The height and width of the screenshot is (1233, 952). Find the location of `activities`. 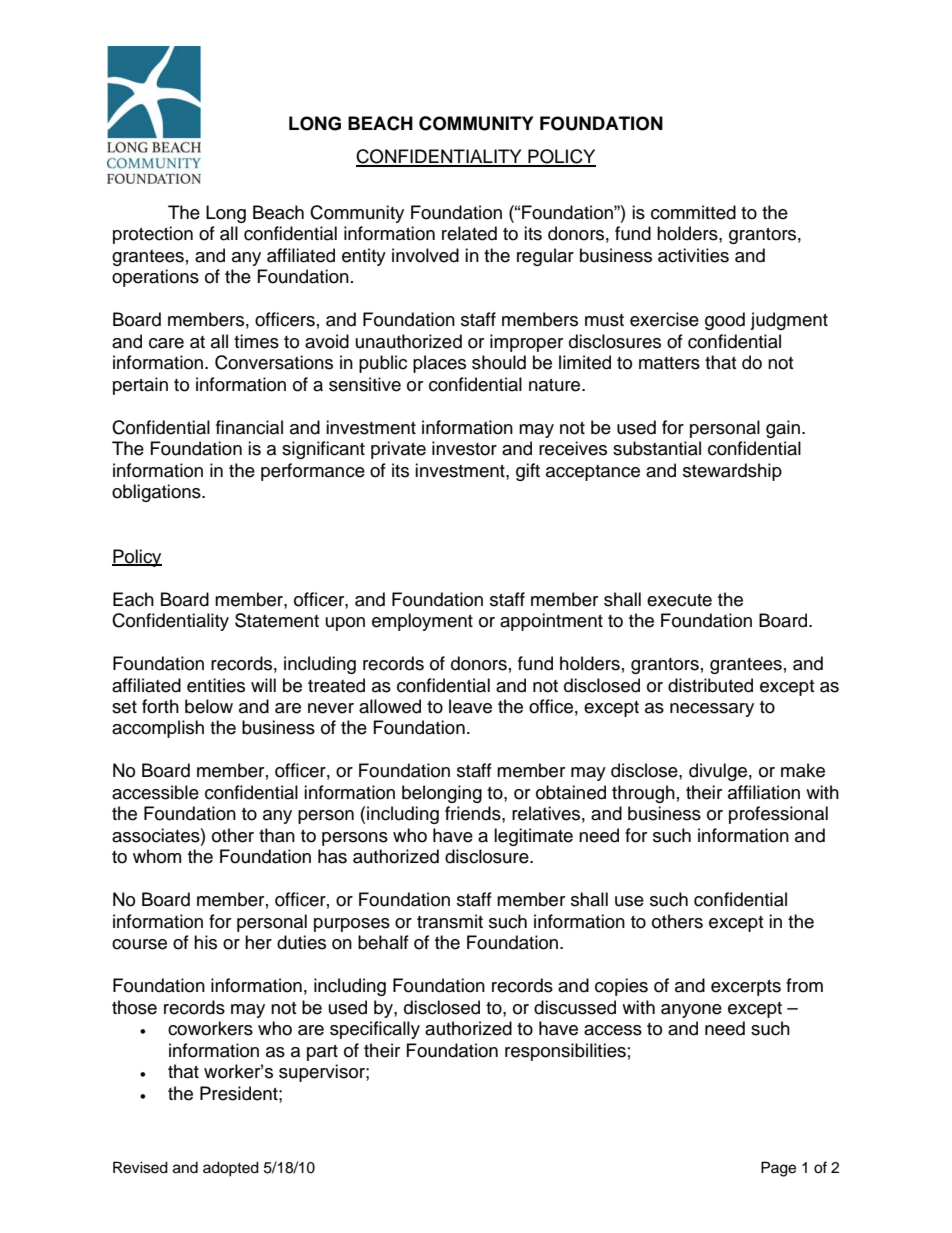

activities is located at coordinates (693, 255).
